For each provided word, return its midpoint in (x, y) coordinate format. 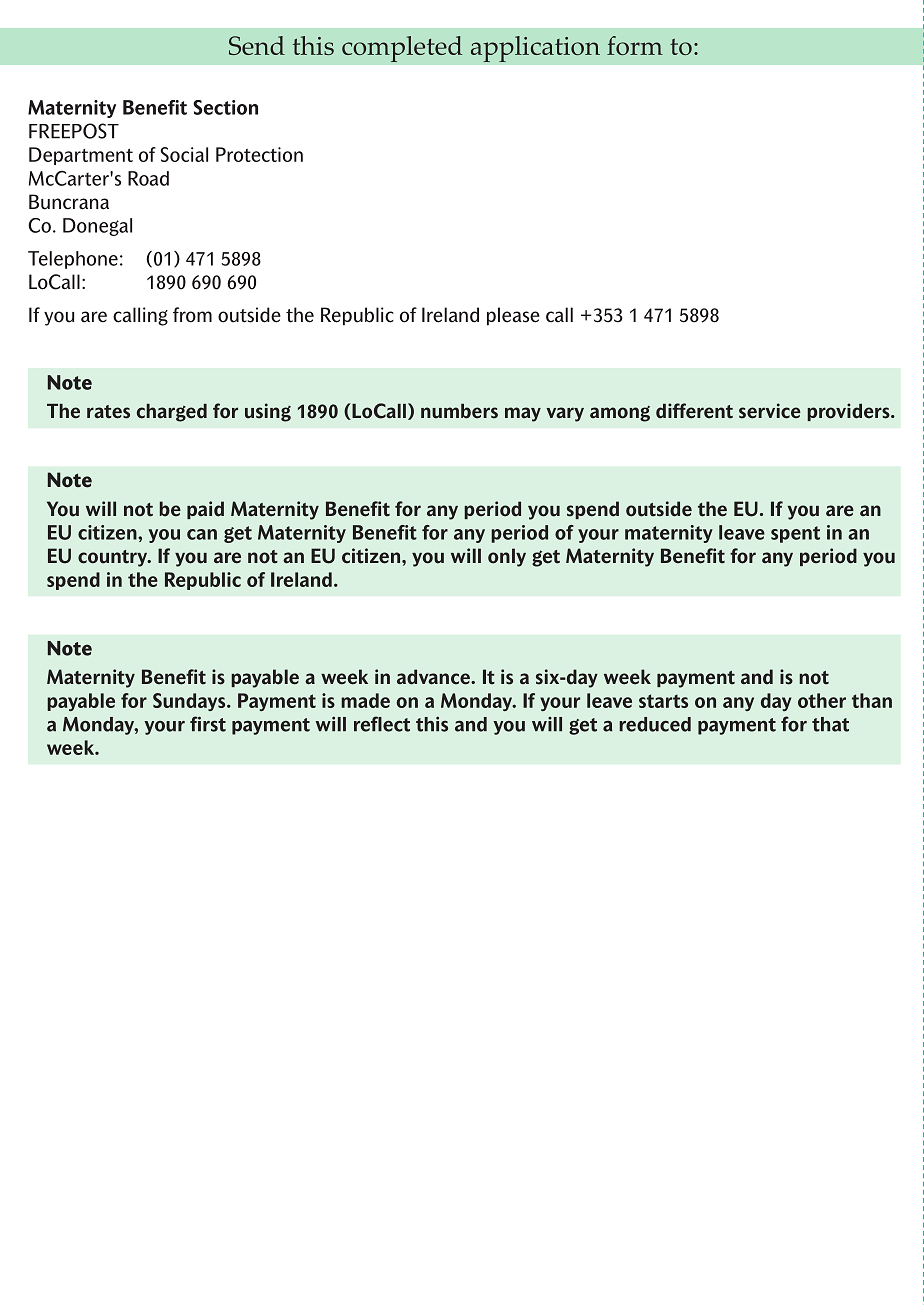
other (822, 700)
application (535, 49)
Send (257, 45)
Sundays (190, 702)
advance (434, 677)
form (635, 45)
